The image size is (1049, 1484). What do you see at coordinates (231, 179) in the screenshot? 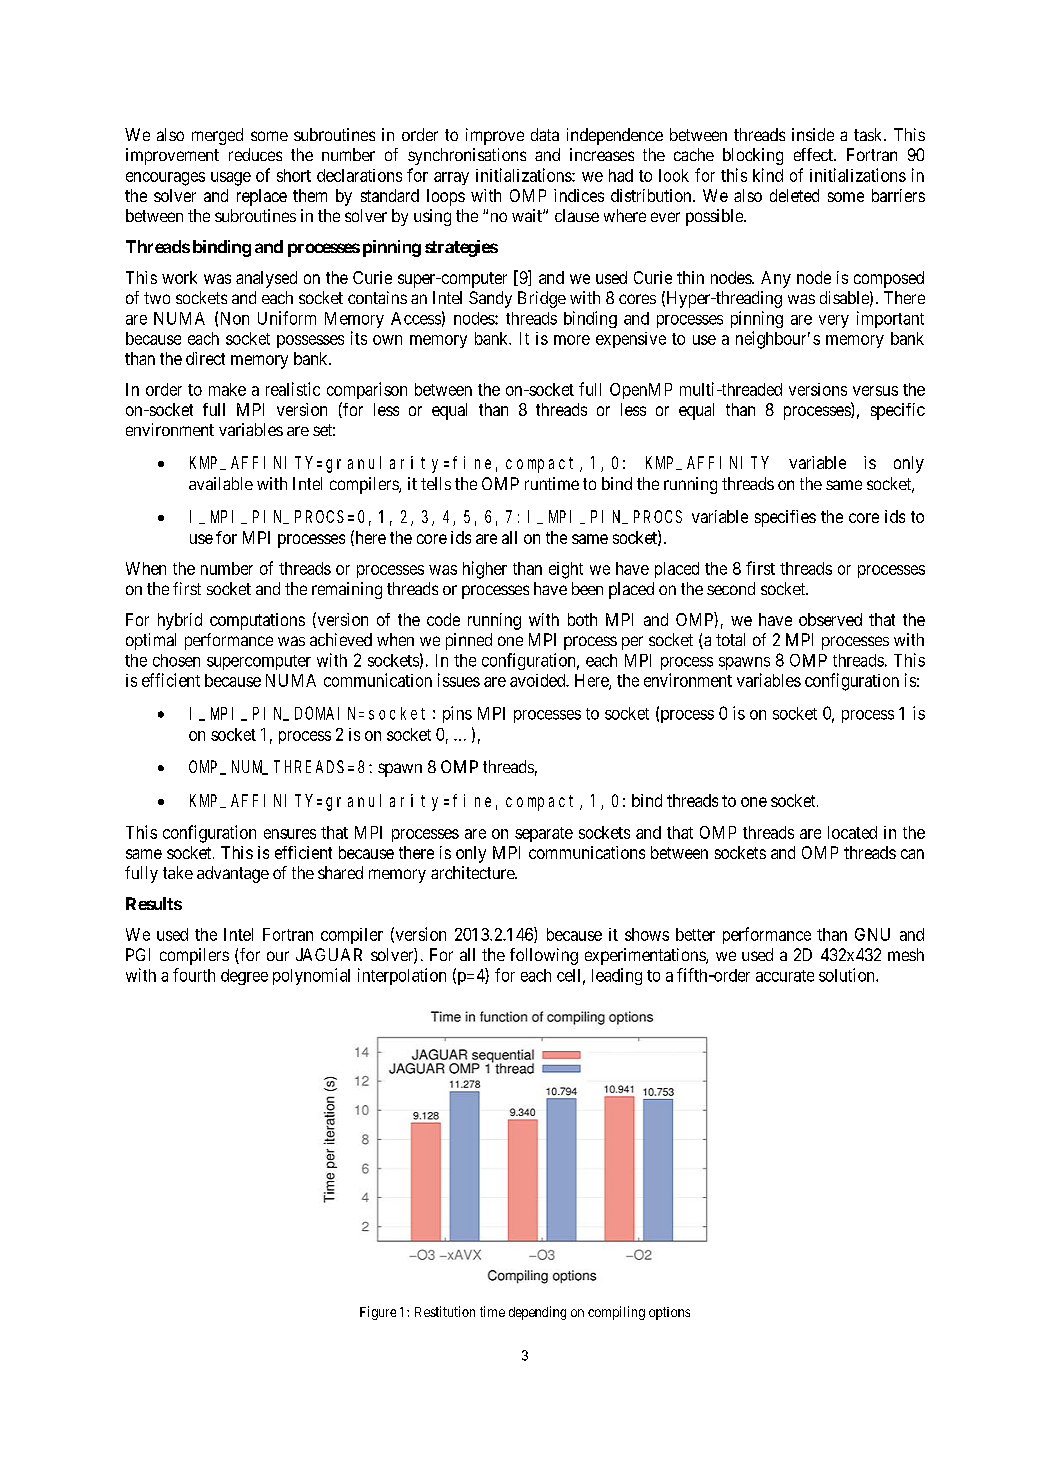
I see `usage` at bounding box center [231, 179].
